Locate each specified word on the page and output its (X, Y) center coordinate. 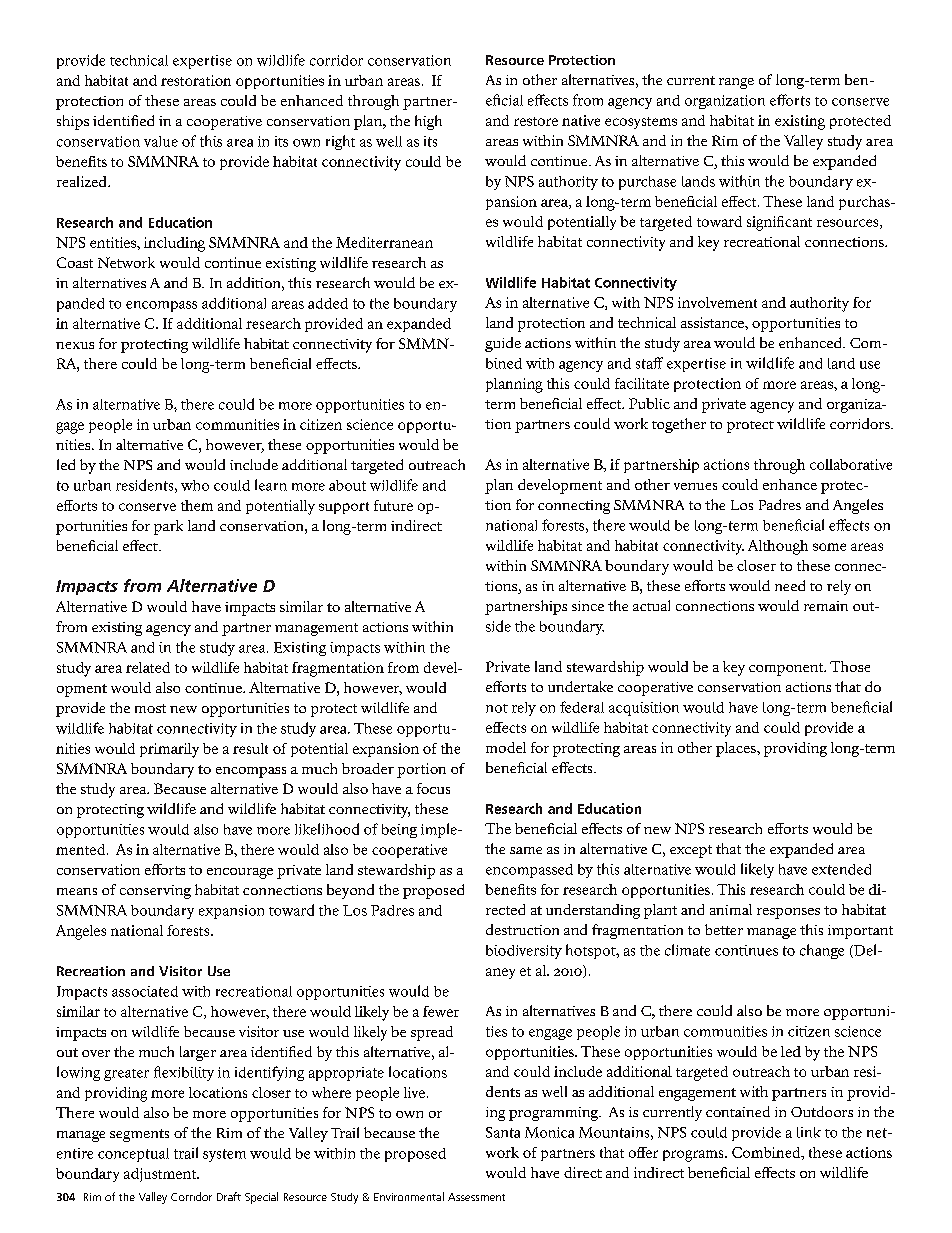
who (195, 485)
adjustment (161, 1175)
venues (695, 486)
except (691, 851)
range (736, 83)
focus (433, 788)
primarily (169, 750)
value (161, 141)
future (393, 505)
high (428, 122)
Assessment (476, 1197)
